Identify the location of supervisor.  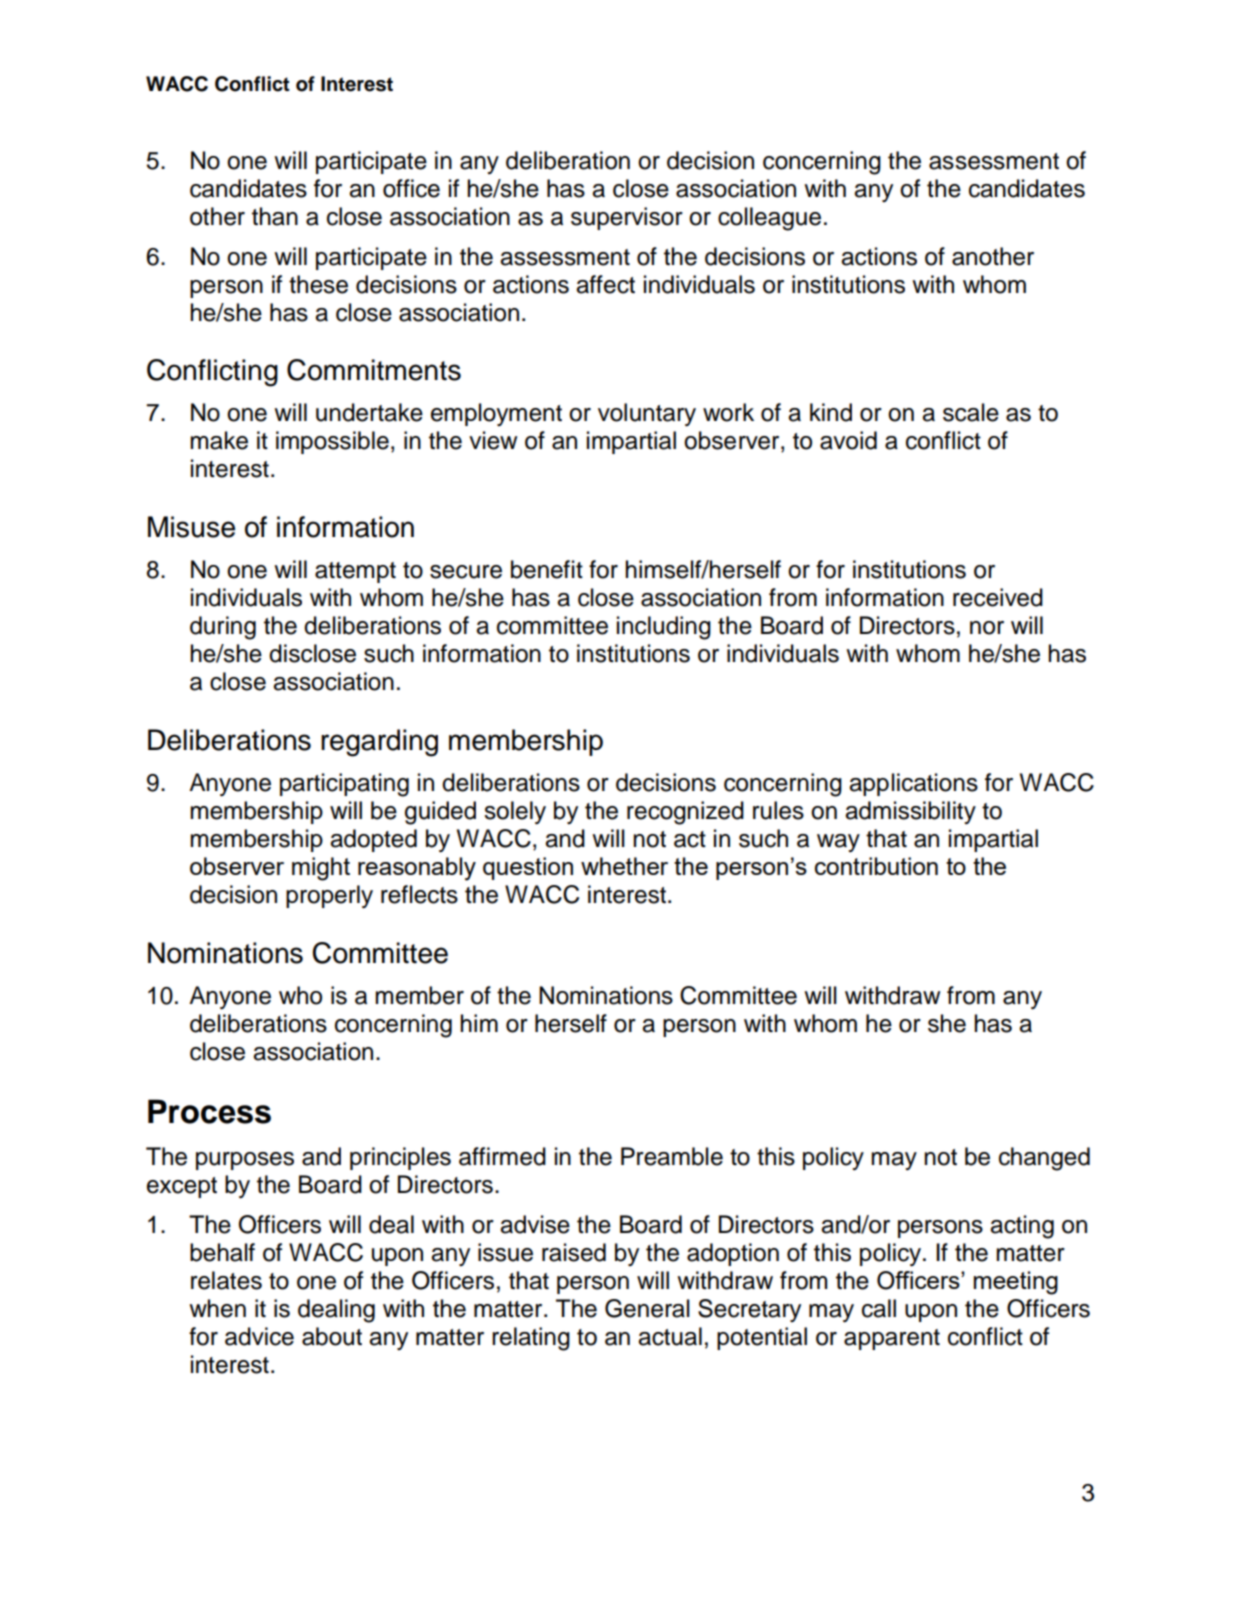
(627, 218).
